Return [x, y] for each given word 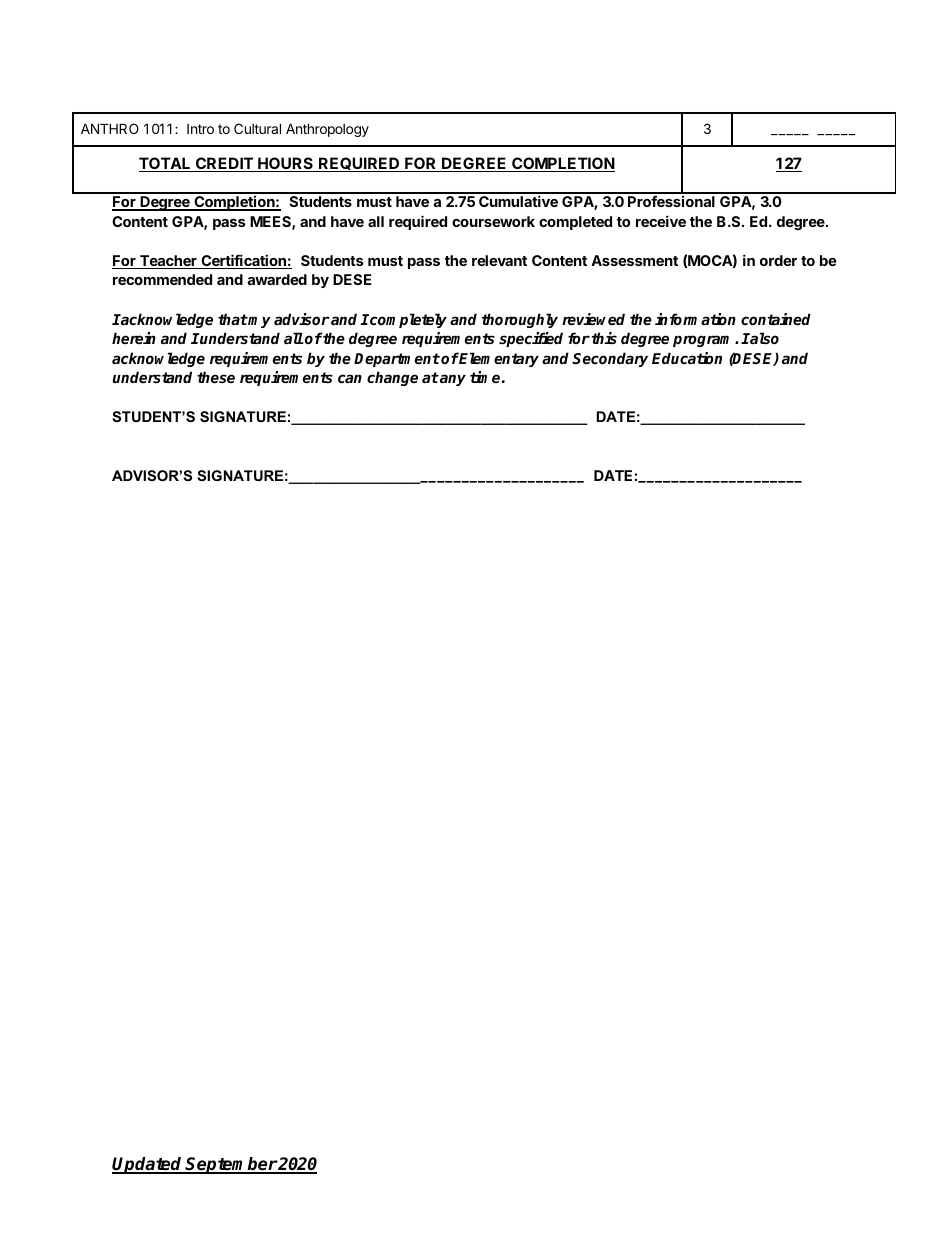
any [452, 380]
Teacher [168, 262]
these [216, 377]
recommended [162, 279]
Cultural [257, 128]
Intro [200, 129]
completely [407, 320]
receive [661, 221]
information [695, 319]
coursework [493, 221]
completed [575, 223]
